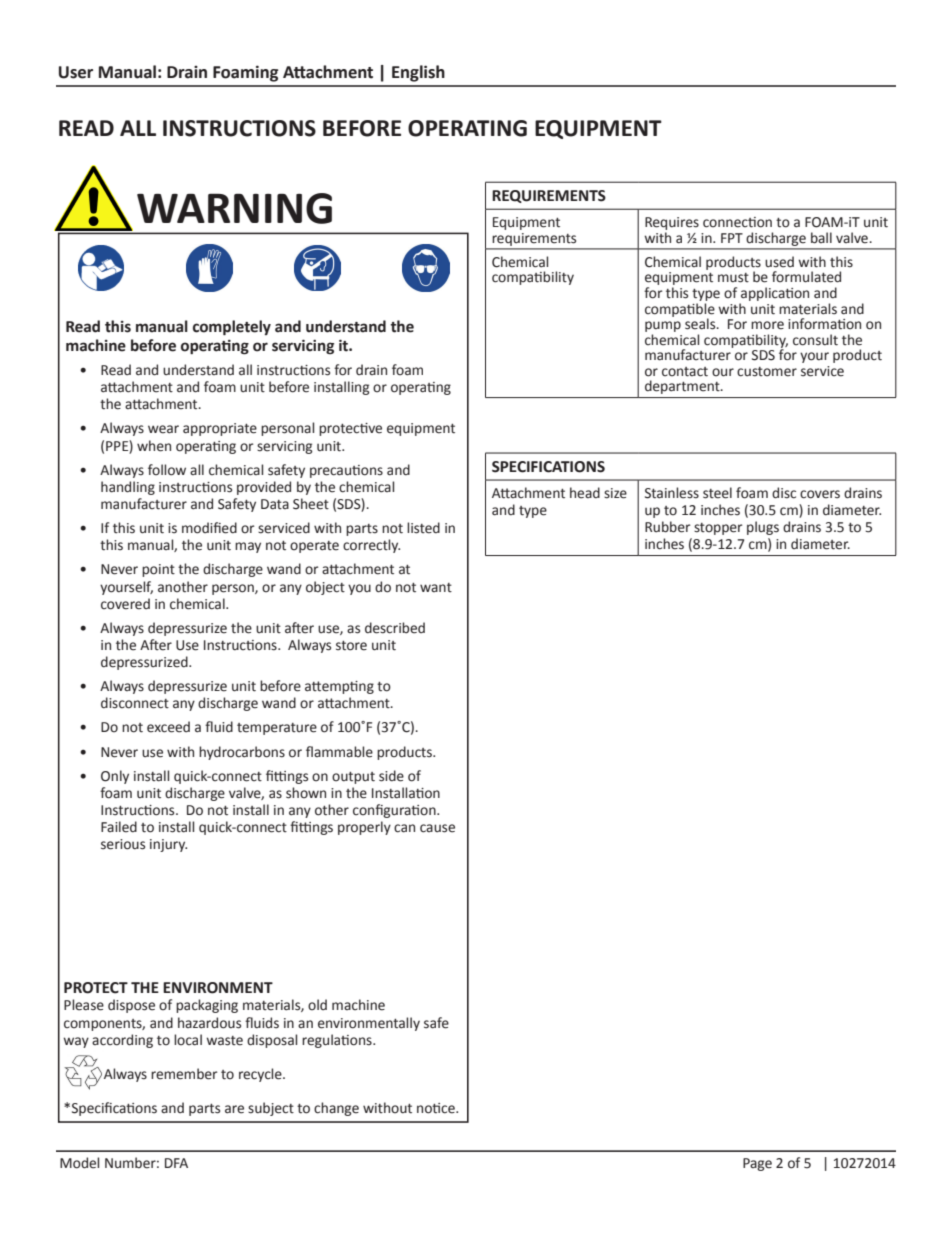 This document has width=952, height=1233. What do you see at coordinates (418, 73) in the document?
I see `English` at bounding box center [418, 73].
